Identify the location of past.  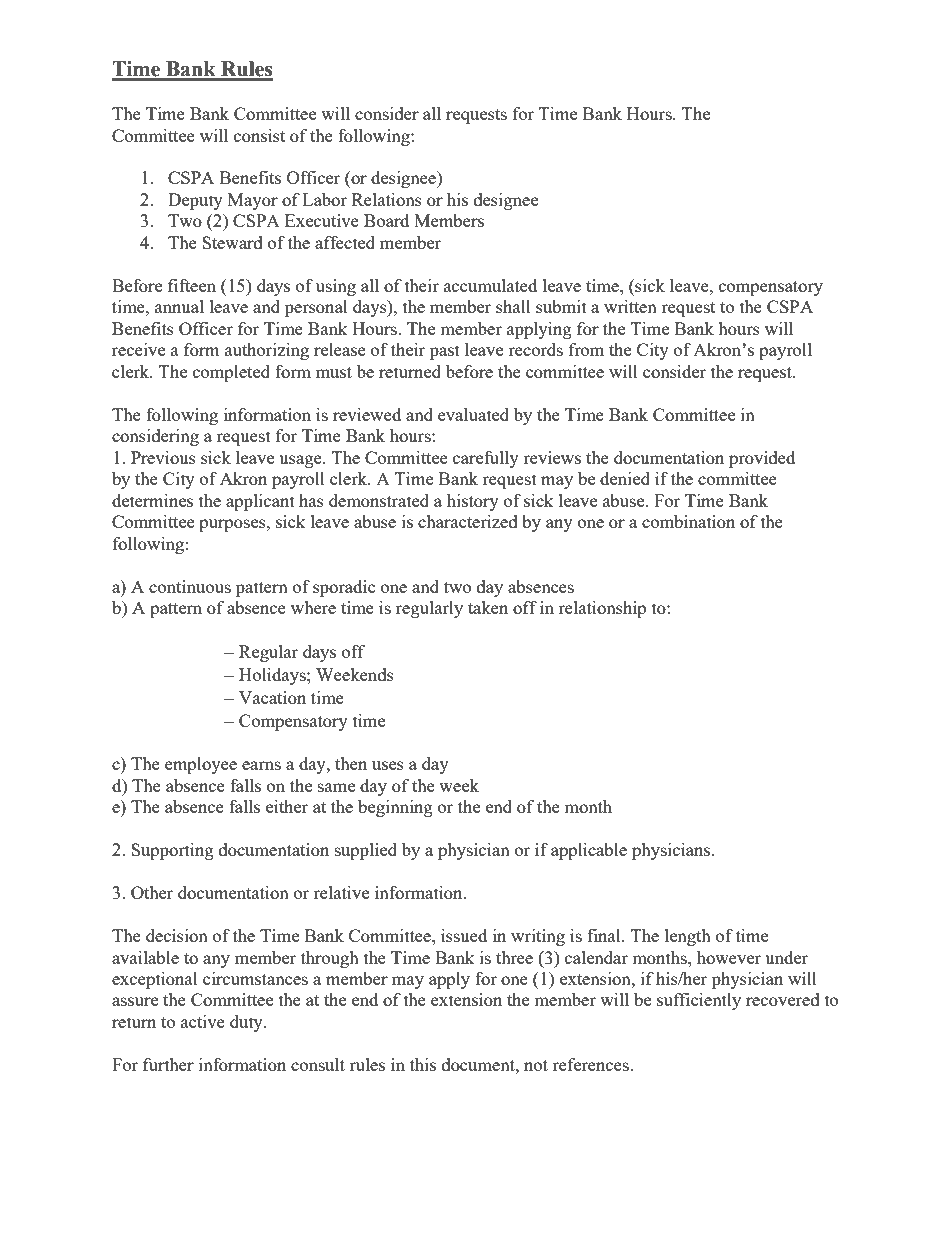
(445, 352).
